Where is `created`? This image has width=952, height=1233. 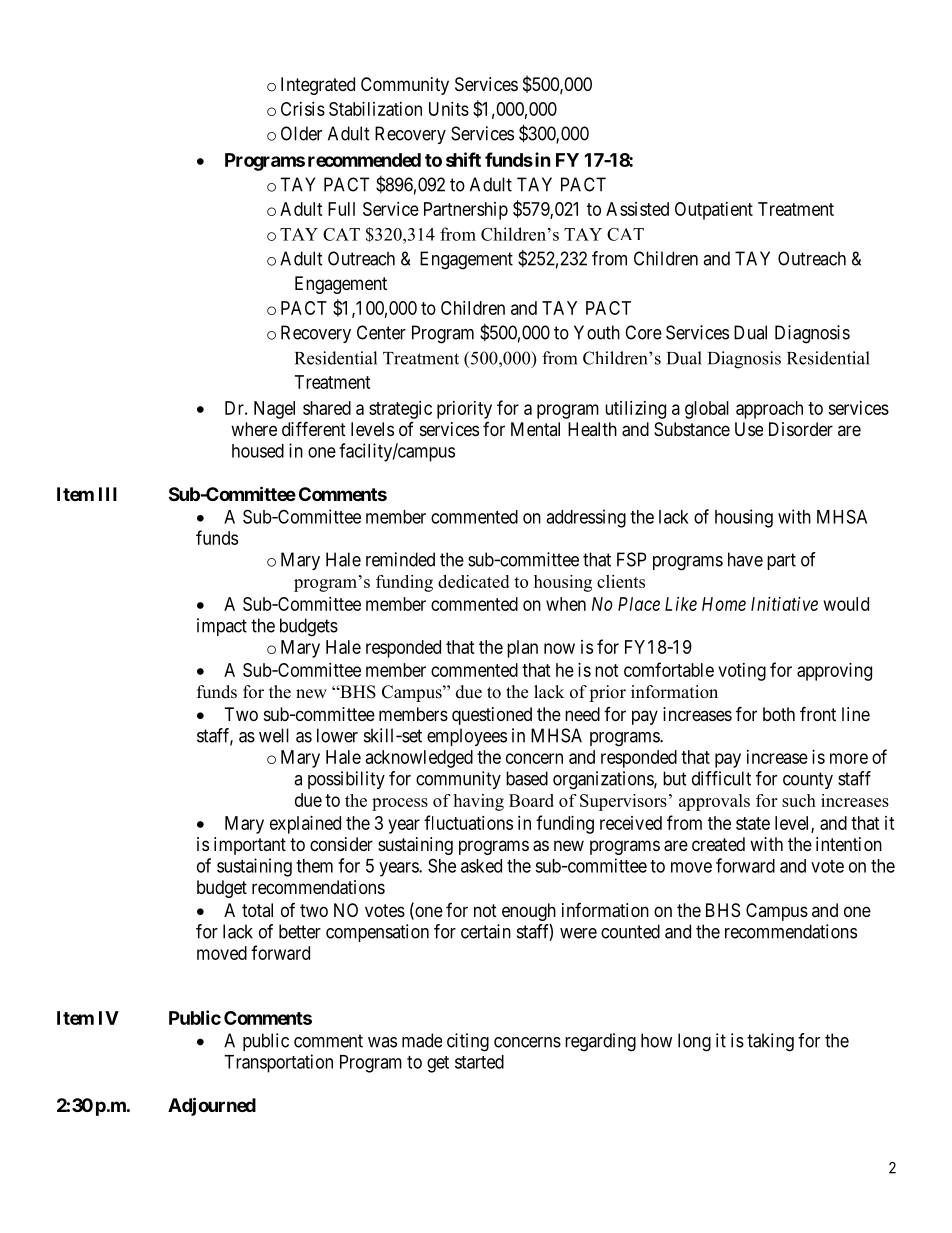
created is located at coordinates (718, 844).
